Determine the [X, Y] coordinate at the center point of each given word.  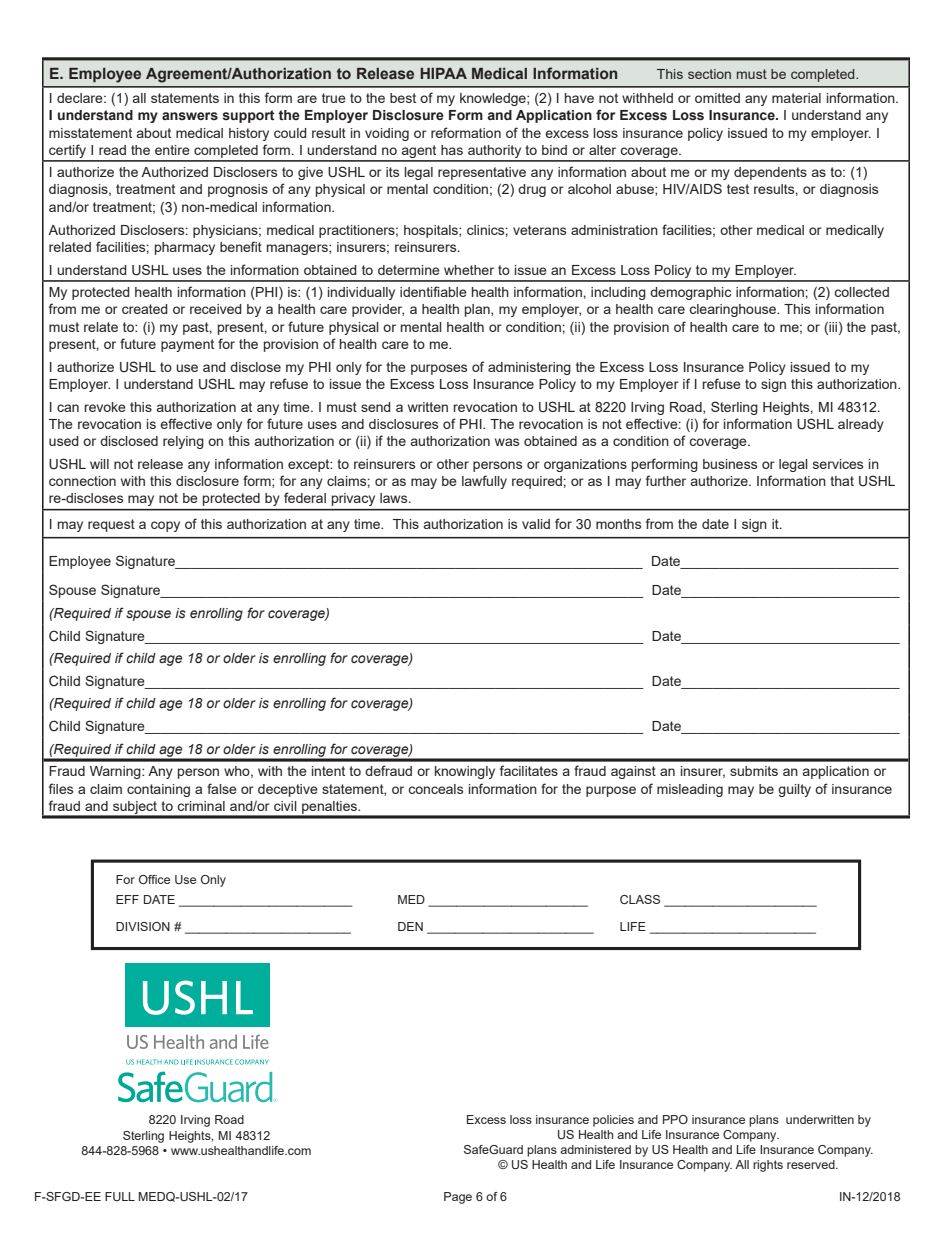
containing [158, 790]
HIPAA [443, 73]
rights [768, 1166]
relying [183, 442]
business [730, 464]
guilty [794, 790]
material [796, 98]
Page [458, 1198]
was [507, 442]
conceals [435, 789]
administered [595, 1149]
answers [190, 116]
